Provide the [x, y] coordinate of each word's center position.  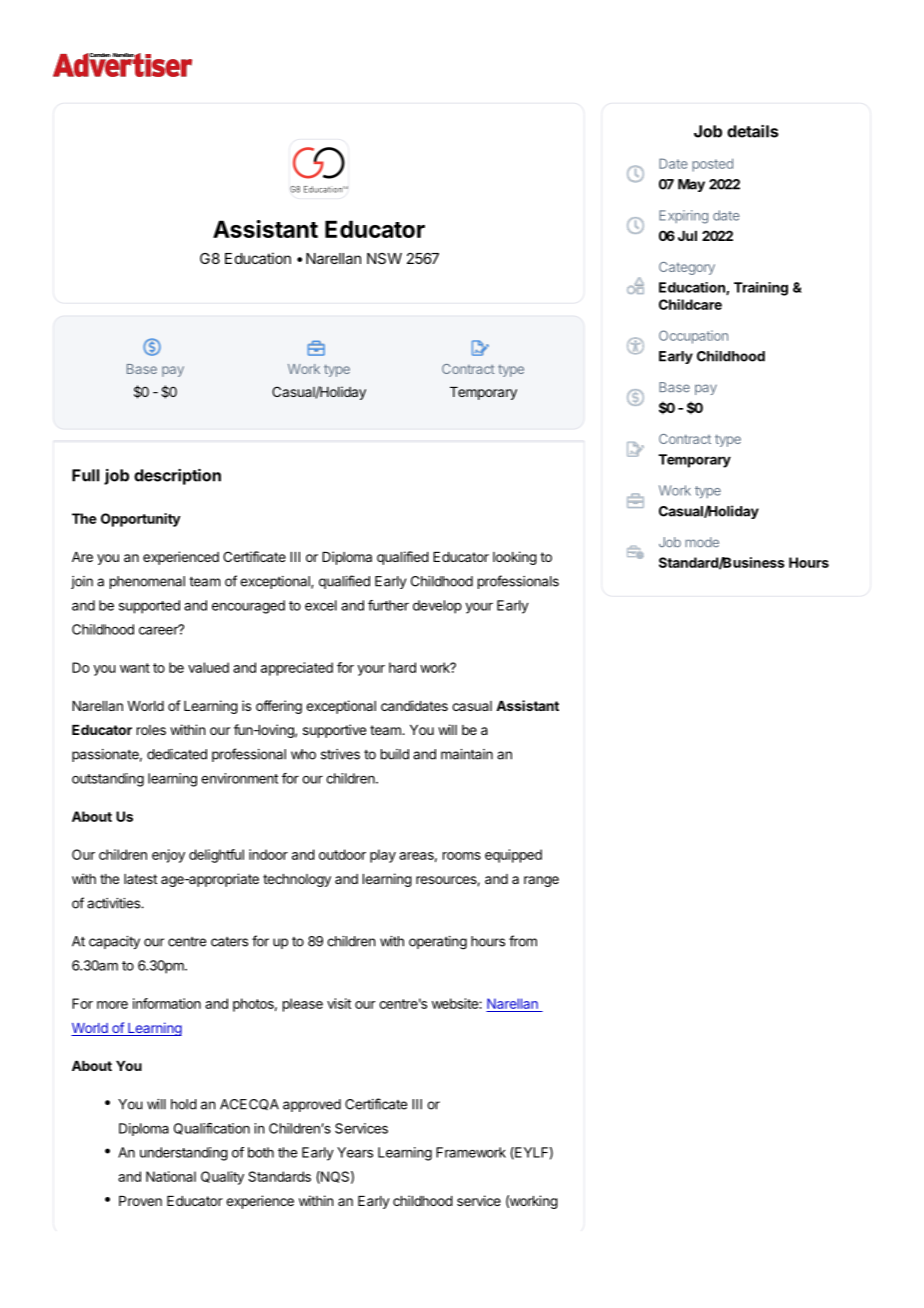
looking [515, 558]
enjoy [168, 856]
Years [355, 1152]
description [177, 477]
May [691, 185]
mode [702, 542]
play [383, 856]
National [171, 1176]
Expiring [683, 217]
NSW [384, 258]
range [541, 881]
